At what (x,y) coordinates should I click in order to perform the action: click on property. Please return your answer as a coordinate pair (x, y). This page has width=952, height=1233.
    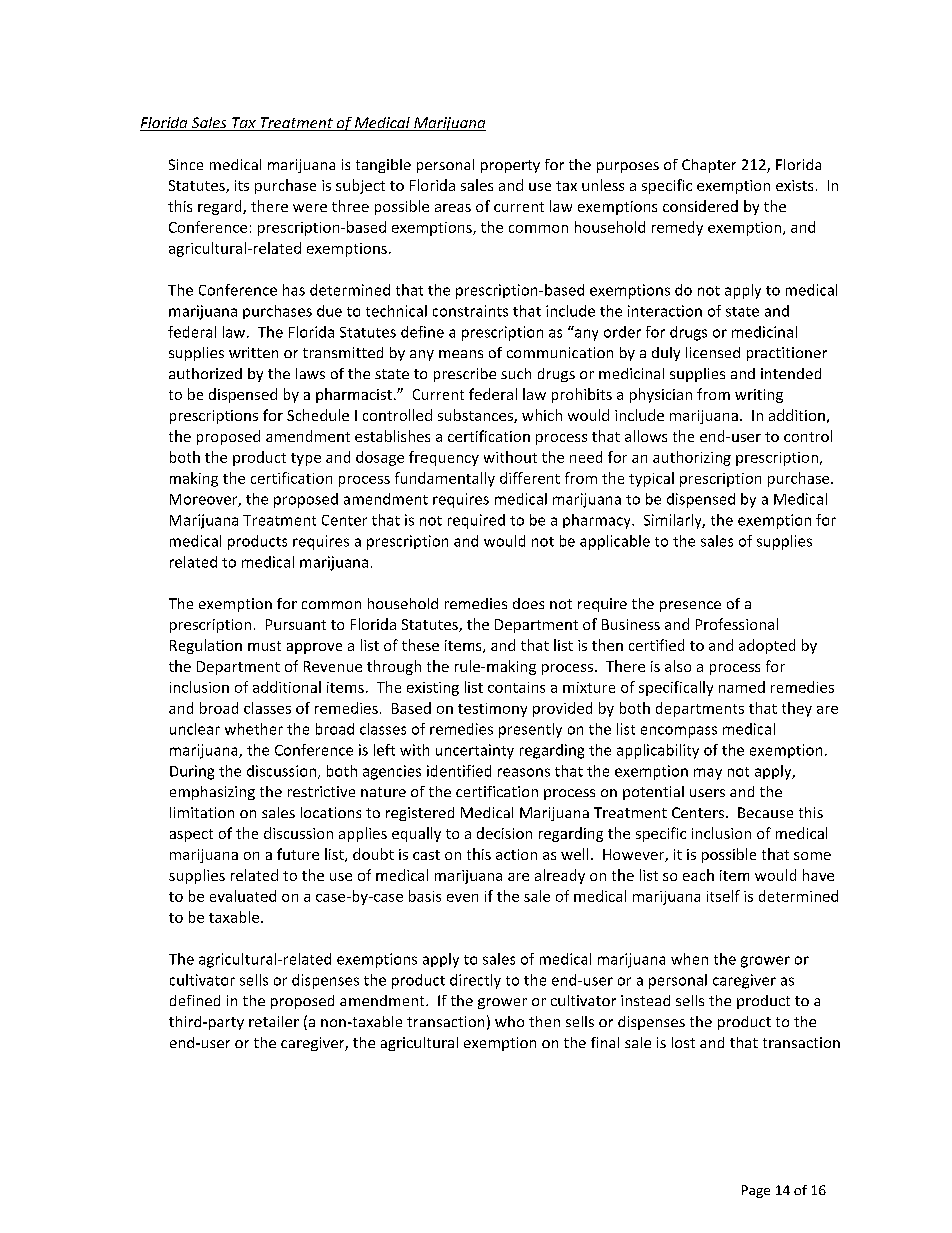
    Looking at the image, I should click on (510, 166).
